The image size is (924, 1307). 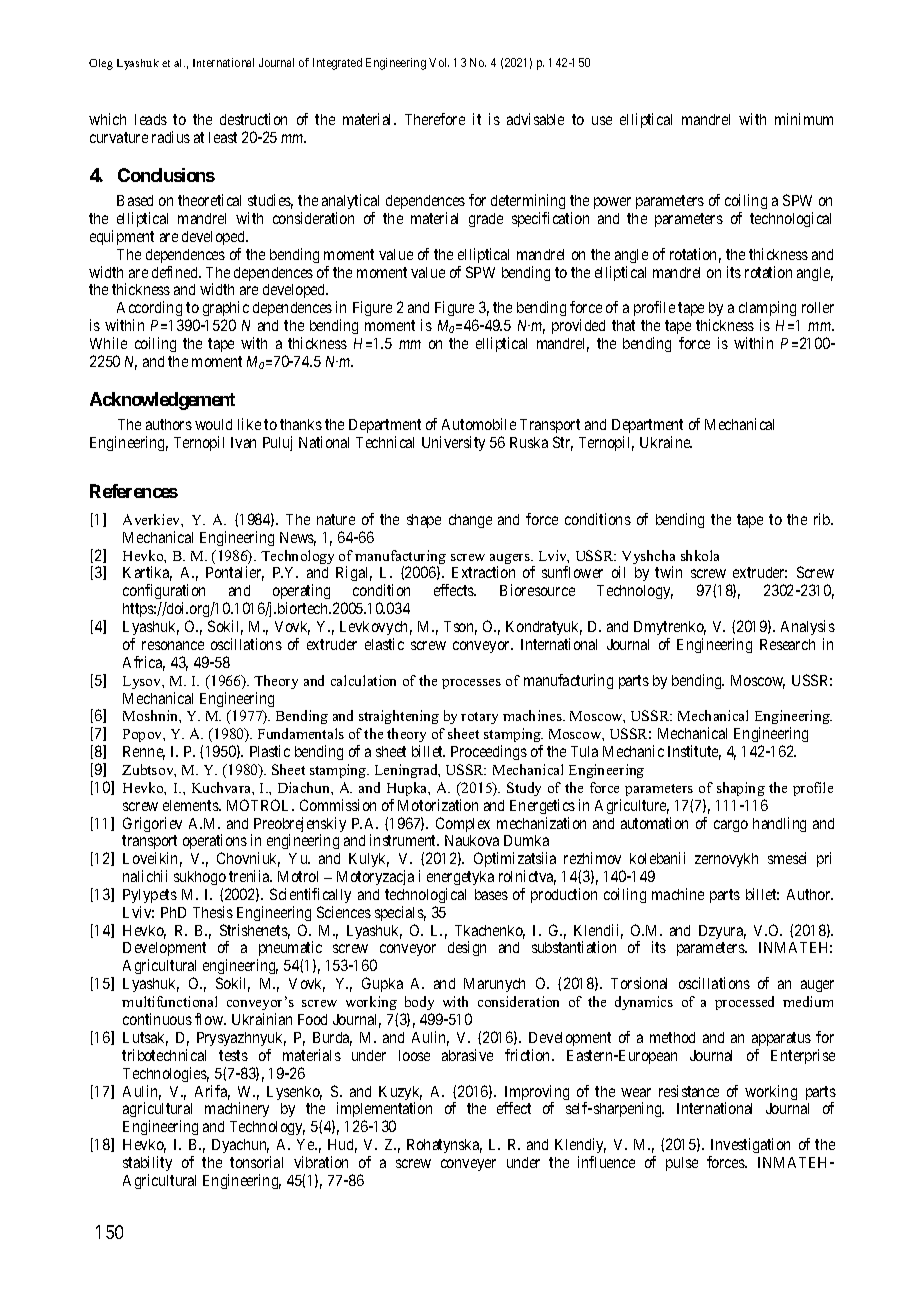 What do you see at coordinates (468, 1165) in the screenshot?
I see `conveyer` at bounding box center [468, 1165].
